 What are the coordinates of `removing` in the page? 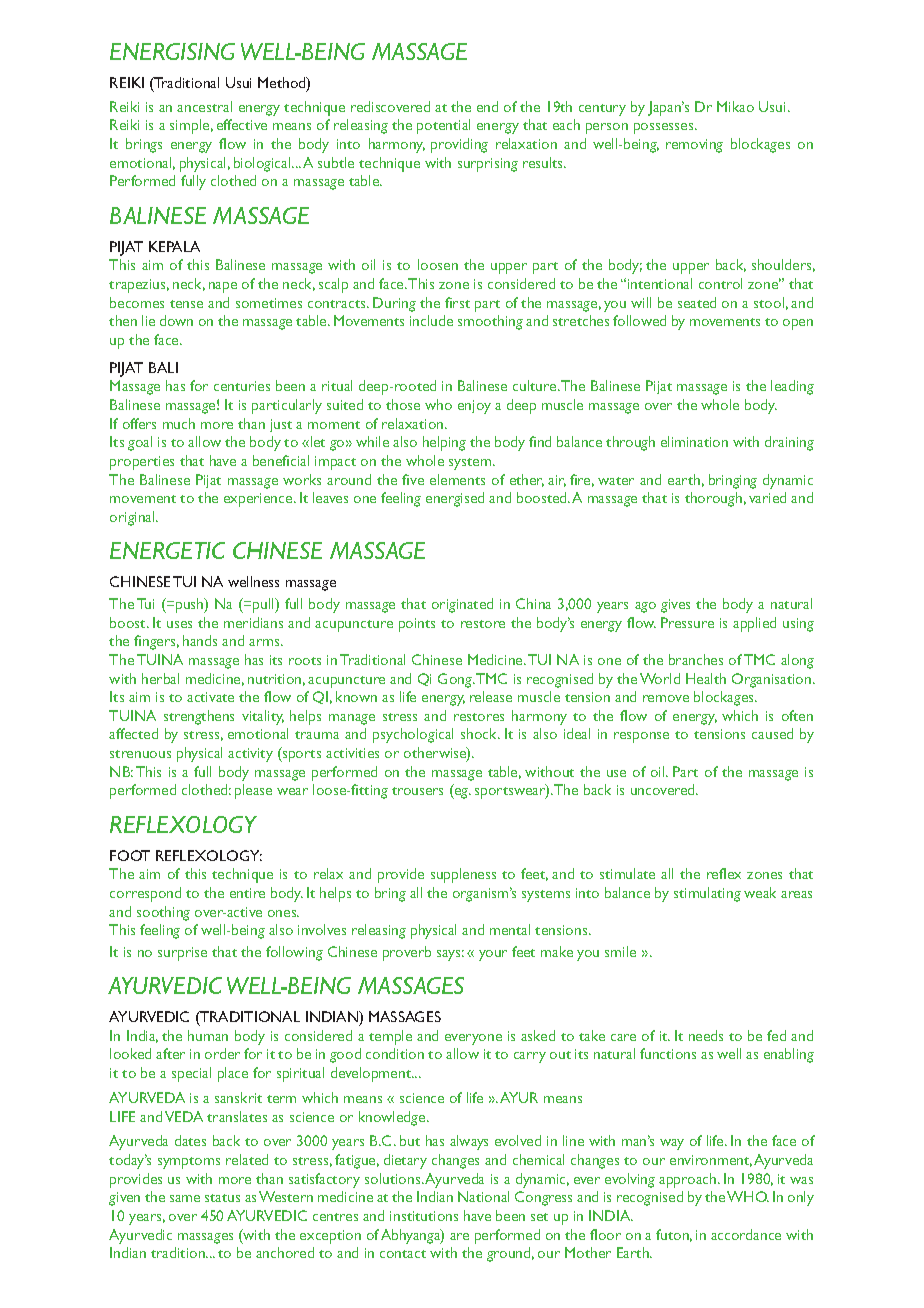 It's located at (694, 146).
